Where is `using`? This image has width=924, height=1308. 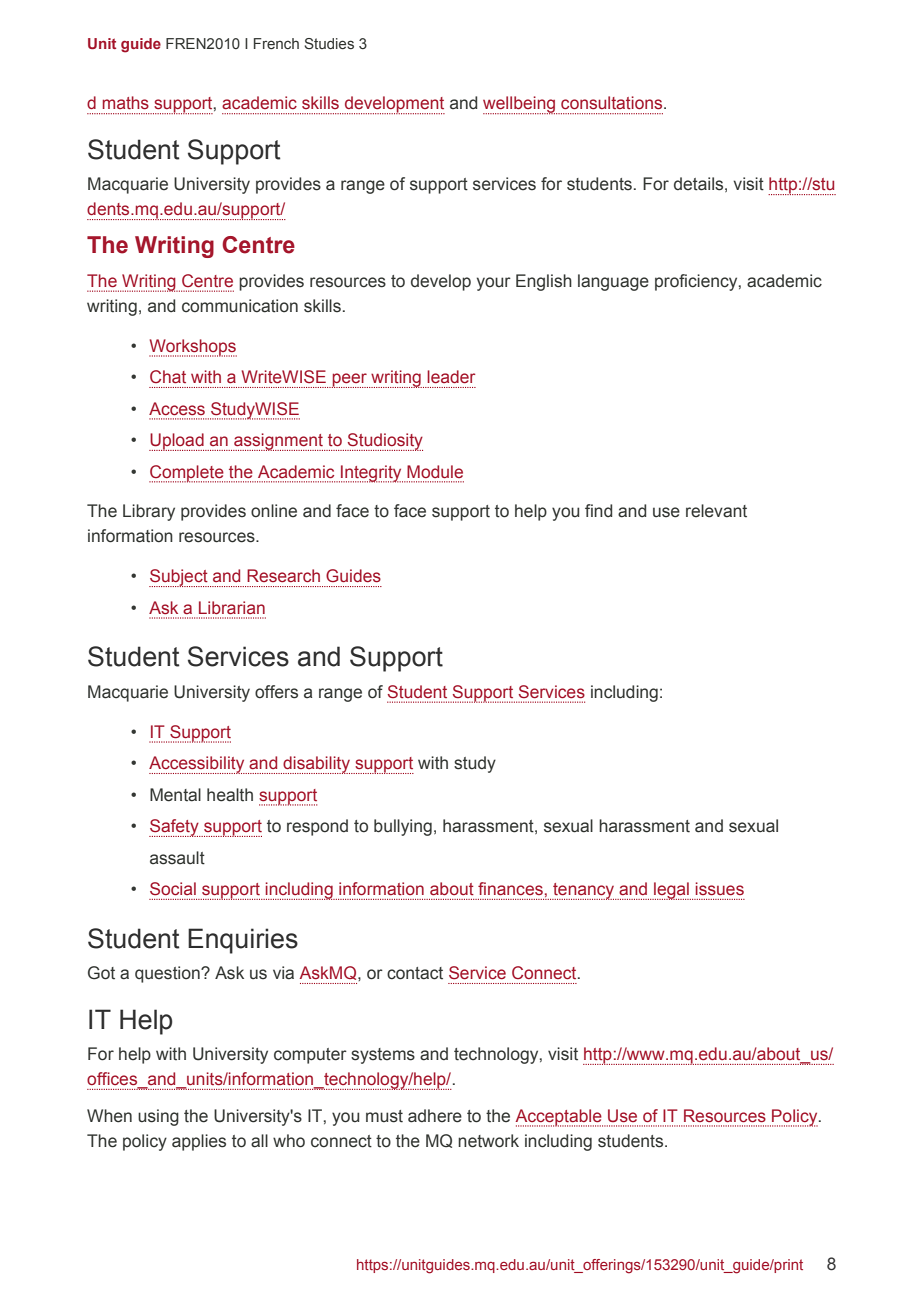
using is located at coordinates (158, 1117).
